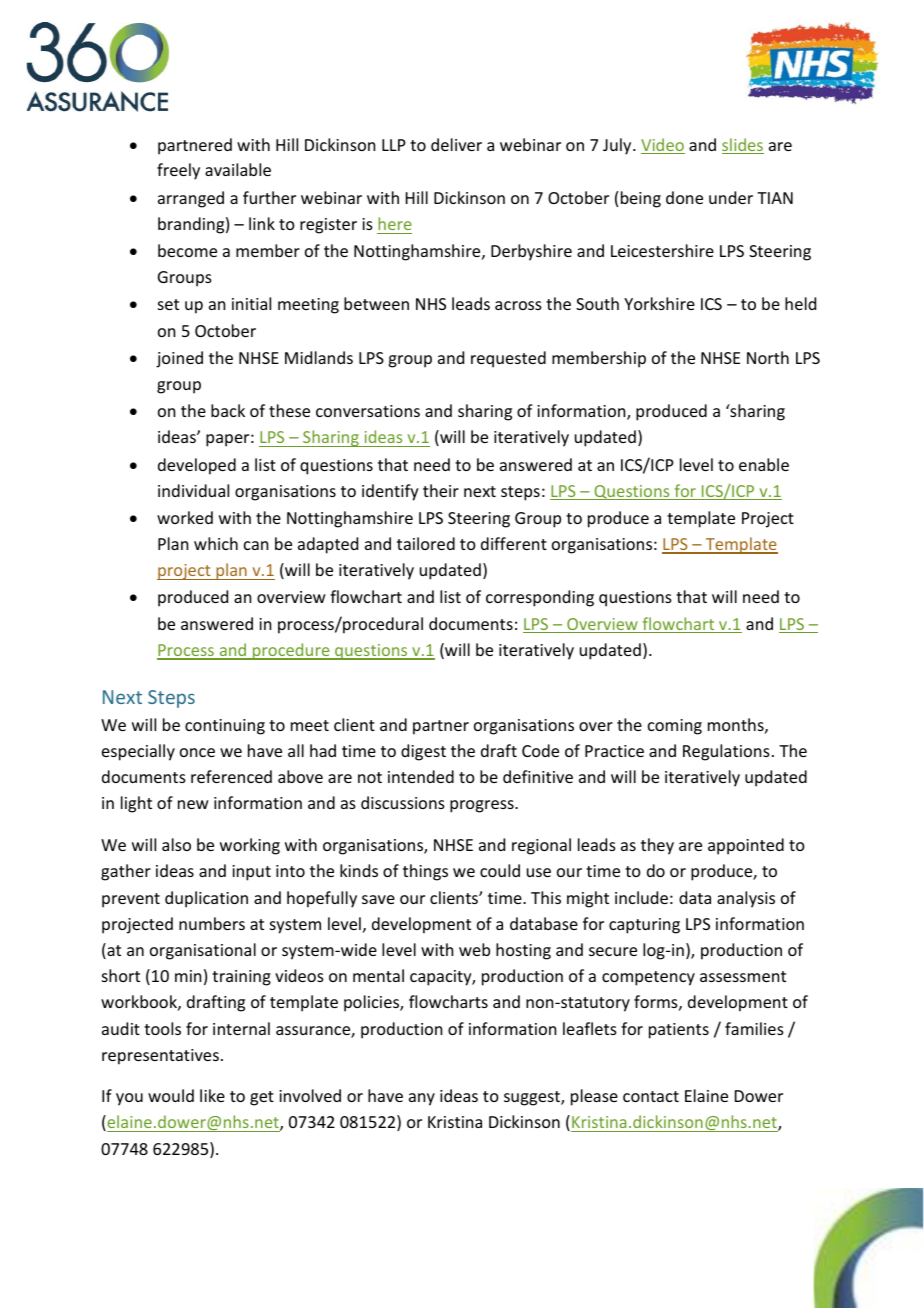  What do you see at coordinates (178, 171) in the image?
I see `freely` at bounding box center [178, 171].
